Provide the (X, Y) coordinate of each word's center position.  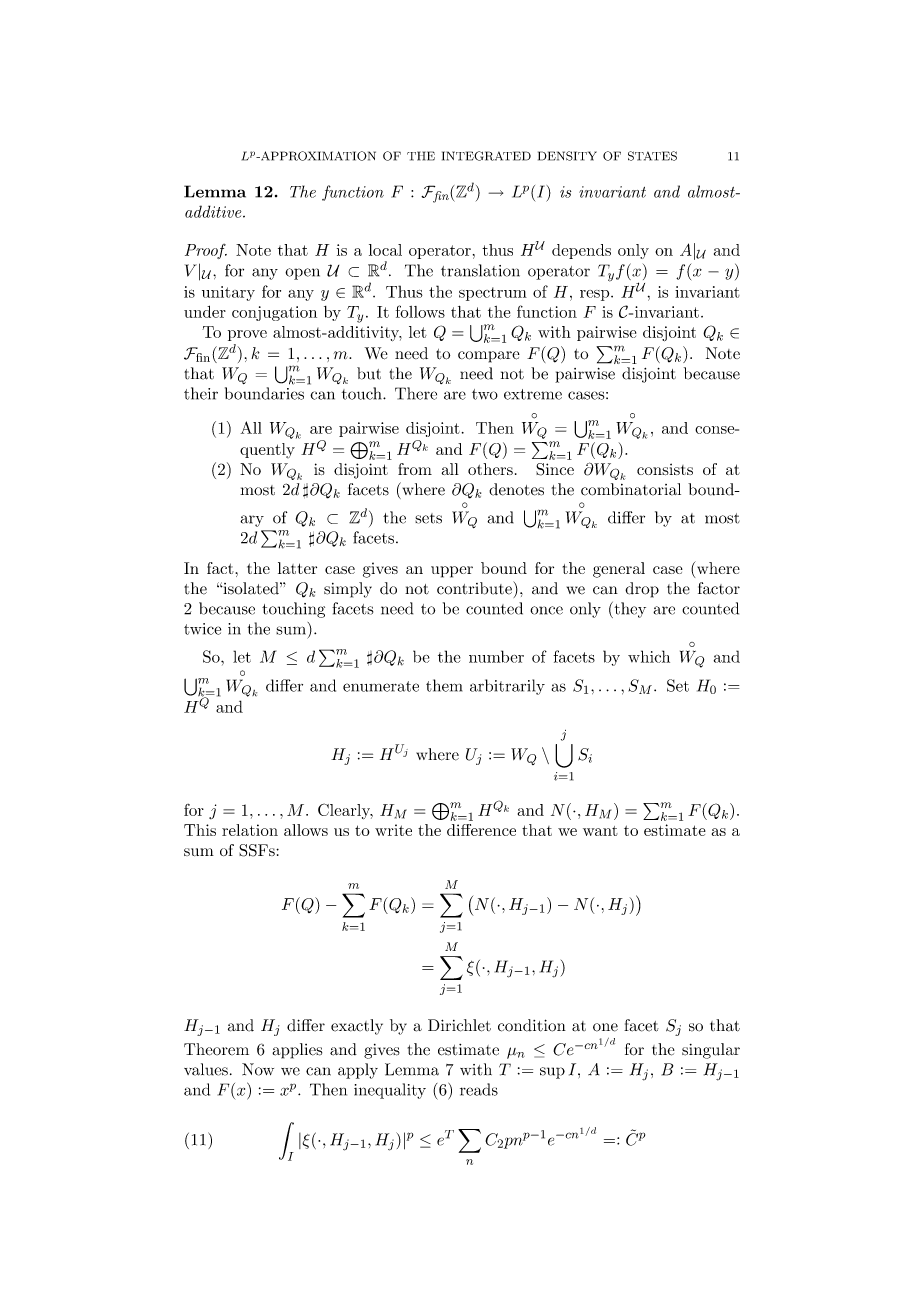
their (201, 393)
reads (479, 1089)
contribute (475, 588)
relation (250, 830)
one (605, 1027)
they (629, 610)
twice (202, 629)
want (600, 831)
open (302, 274)
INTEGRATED (486, 156)
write (393, 830)
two (485, 394)
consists (665, 469)
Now (258, 1069)
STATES (652, 156)
